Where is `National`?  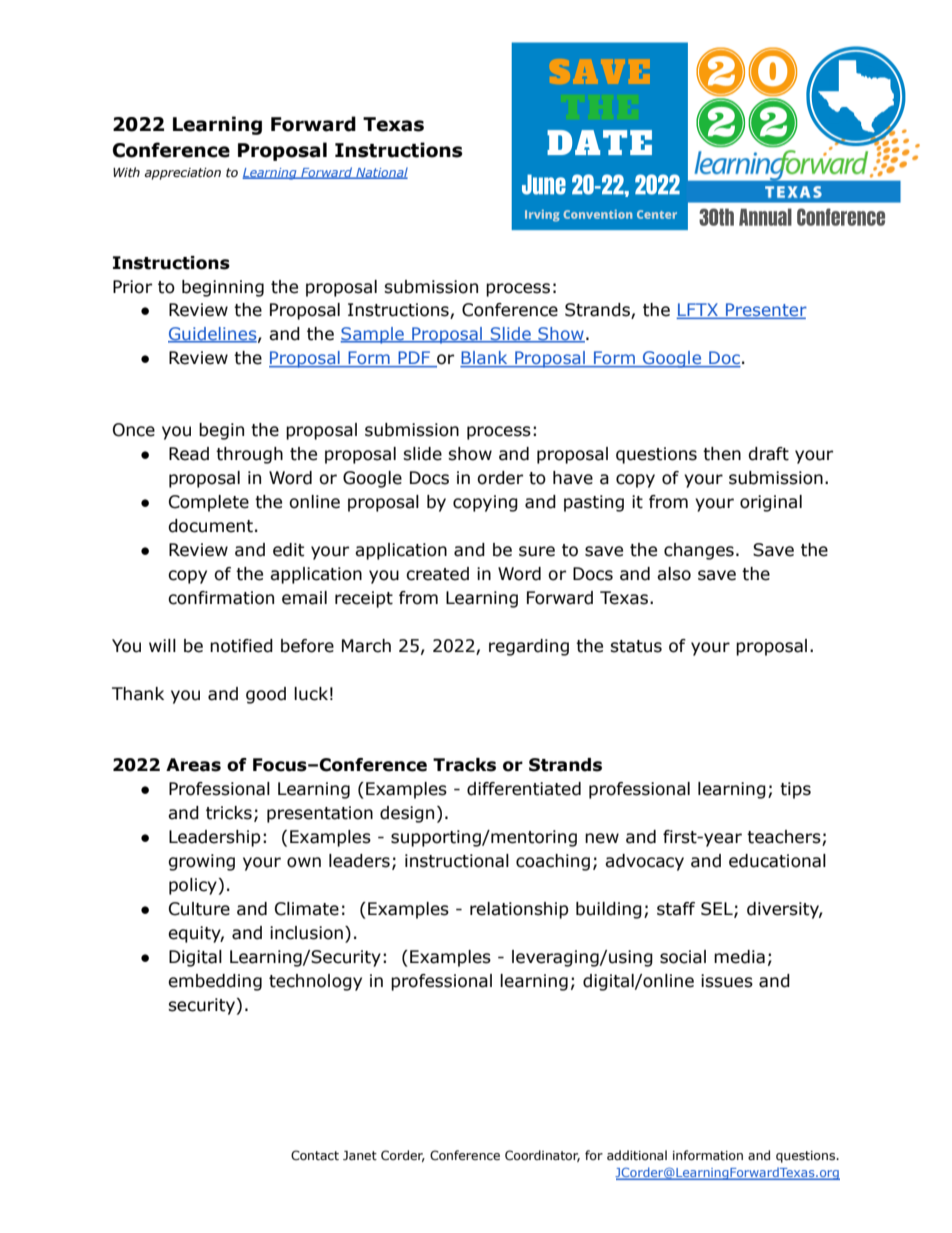
National is located at coordinates (381, 173).
